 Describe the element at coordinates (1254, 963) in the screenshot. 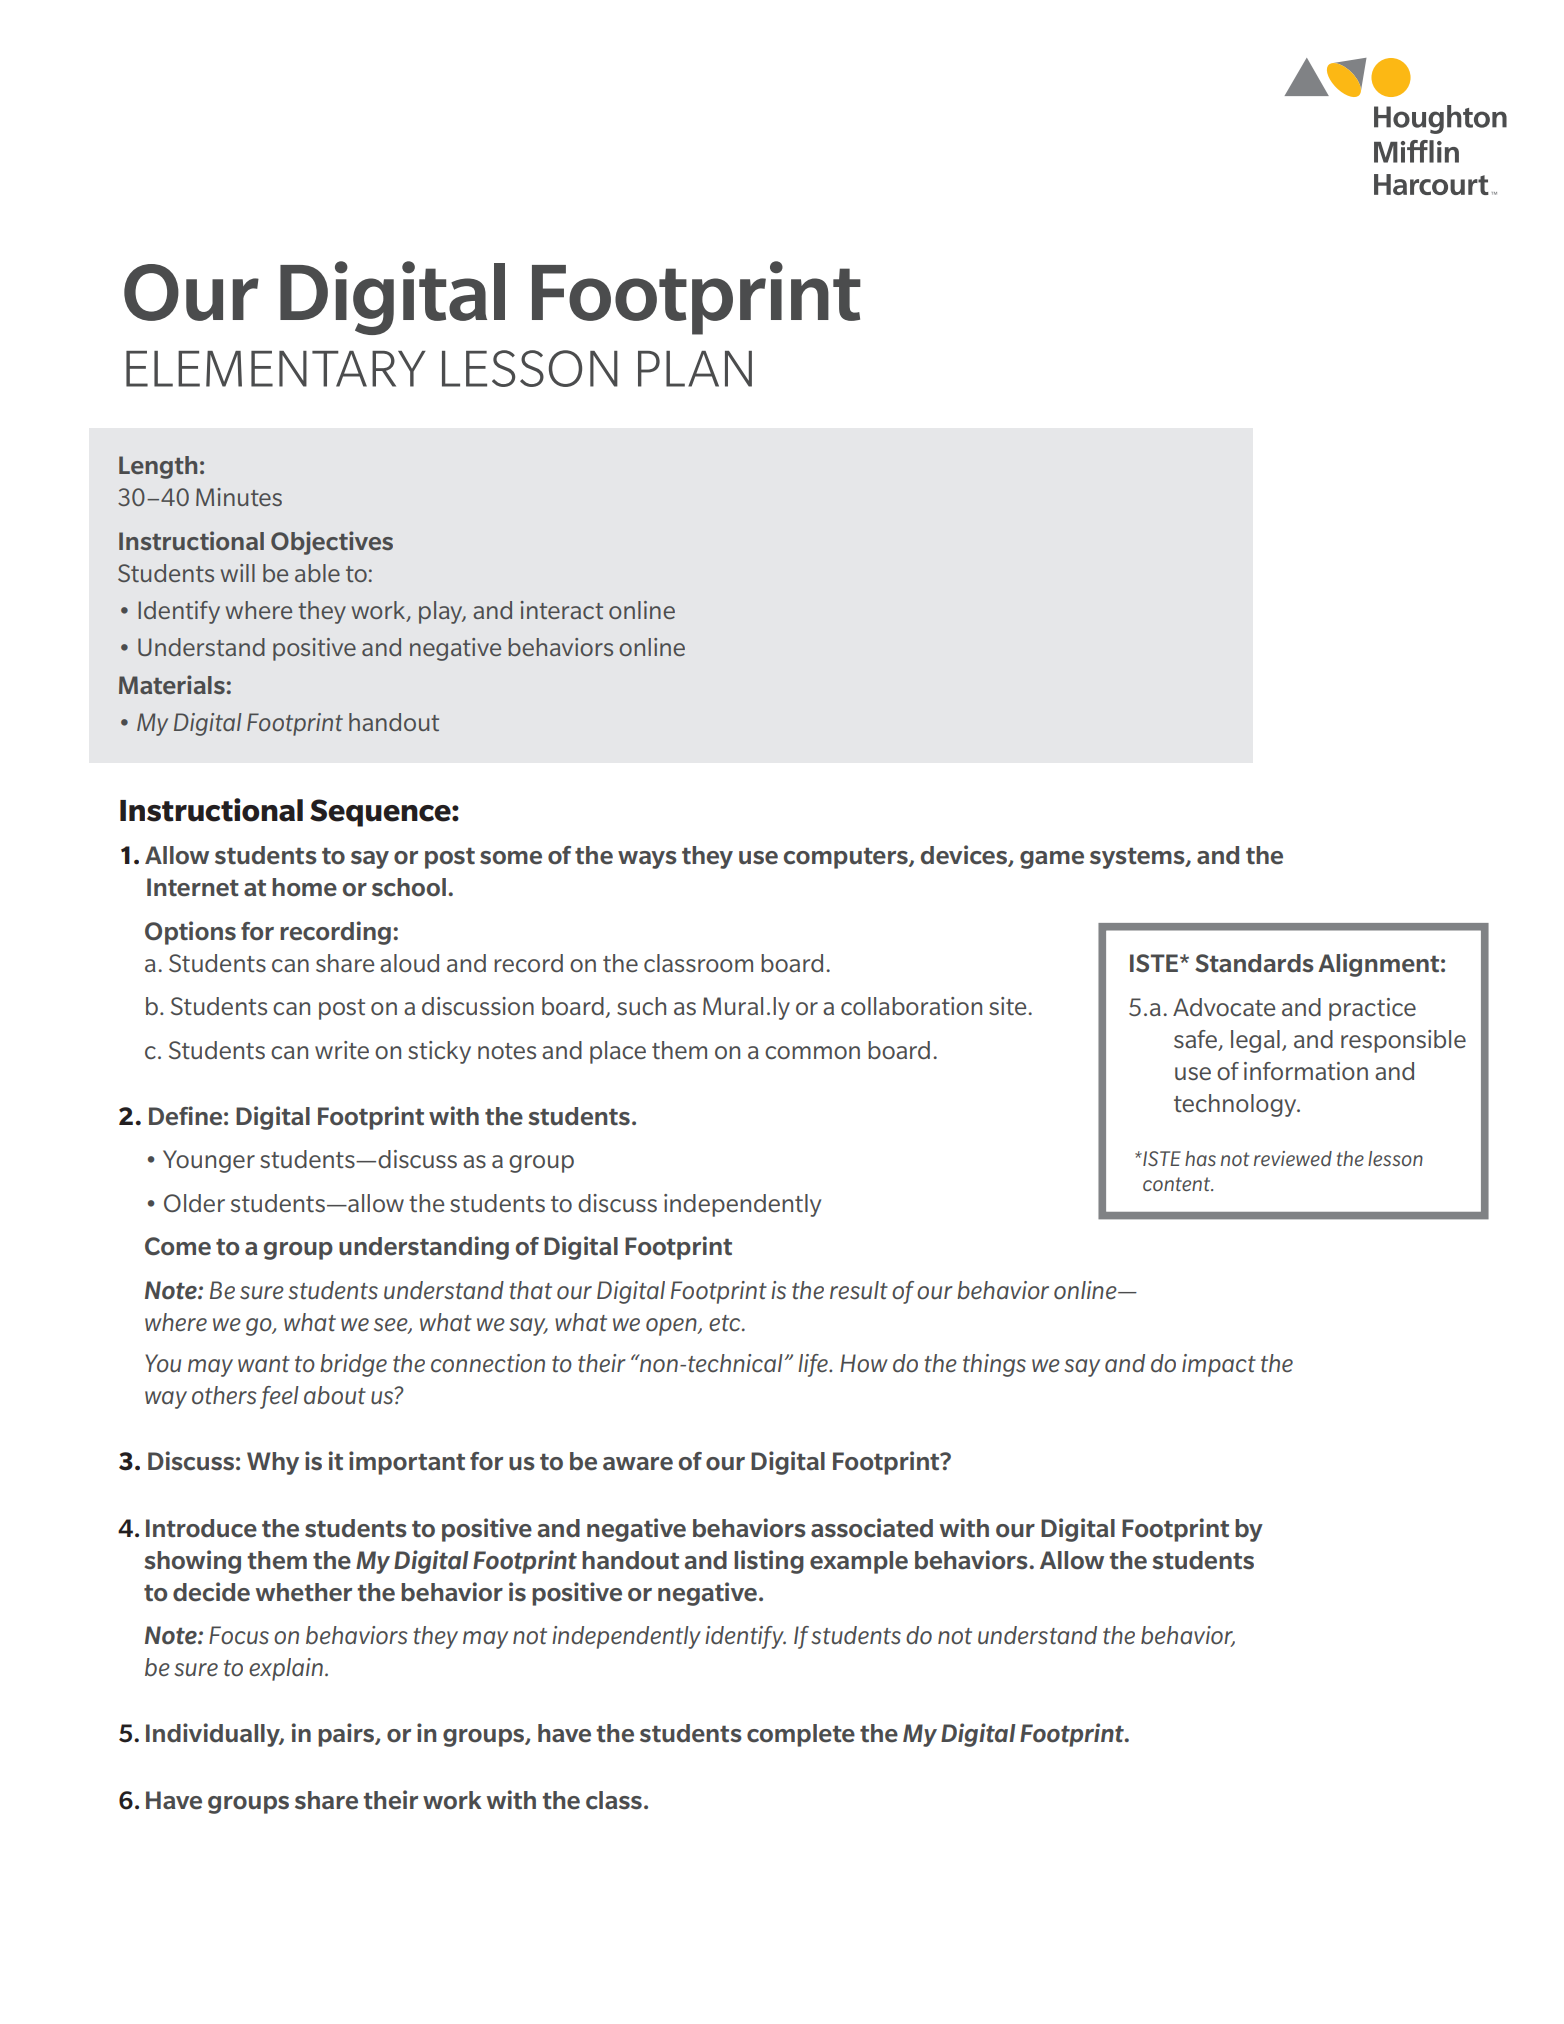

I see `Standards` at that location.
